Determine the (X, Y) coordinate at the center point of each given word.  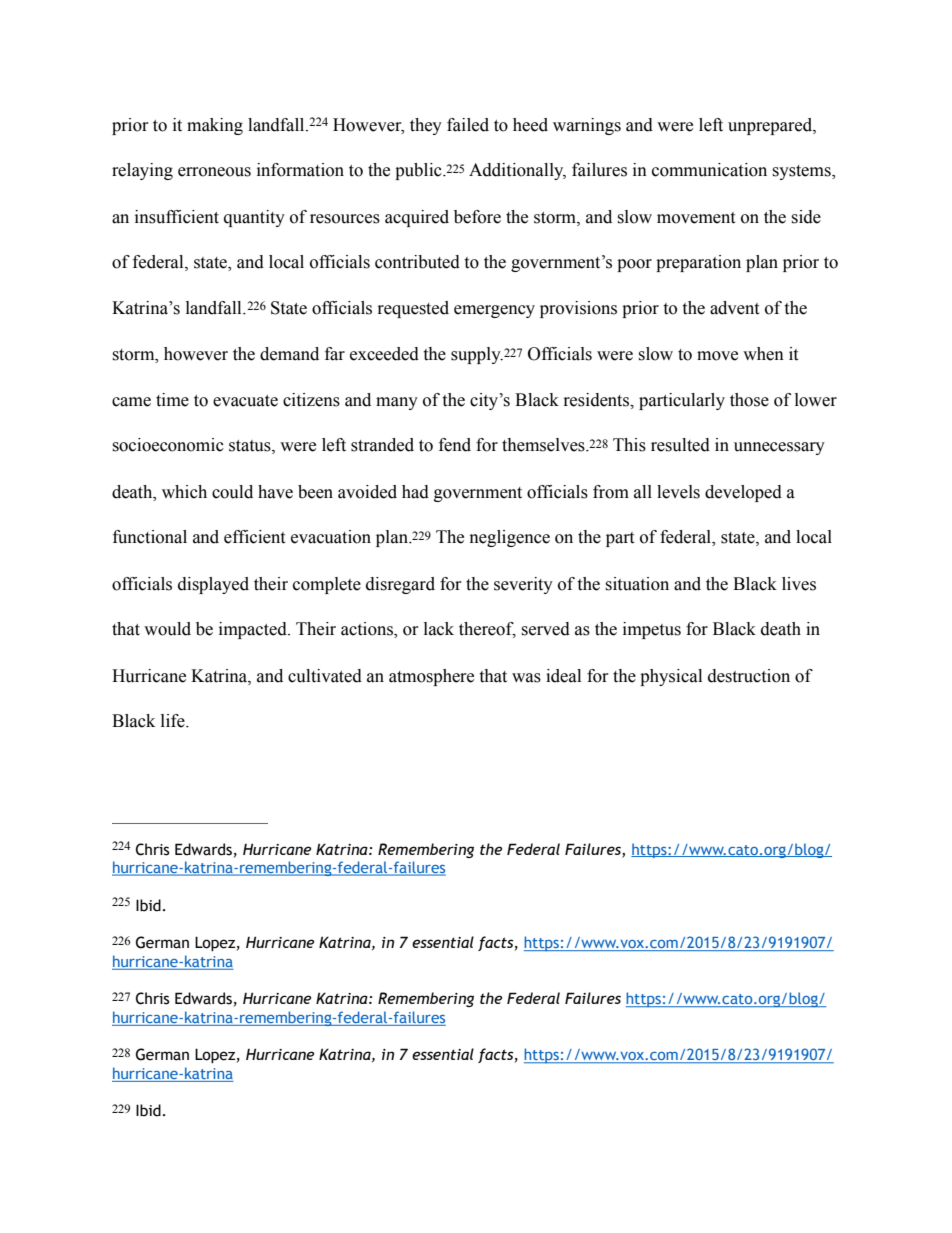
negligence (510, 538)
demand (289, 354)
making (215, 126)
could (232, 492)
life (174, 721)
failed (468, 125)
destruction (749, 676)
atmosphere (431, 677)
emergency (494, 311)
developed (743, 493)
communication (709, 170)
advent (734, 308)
